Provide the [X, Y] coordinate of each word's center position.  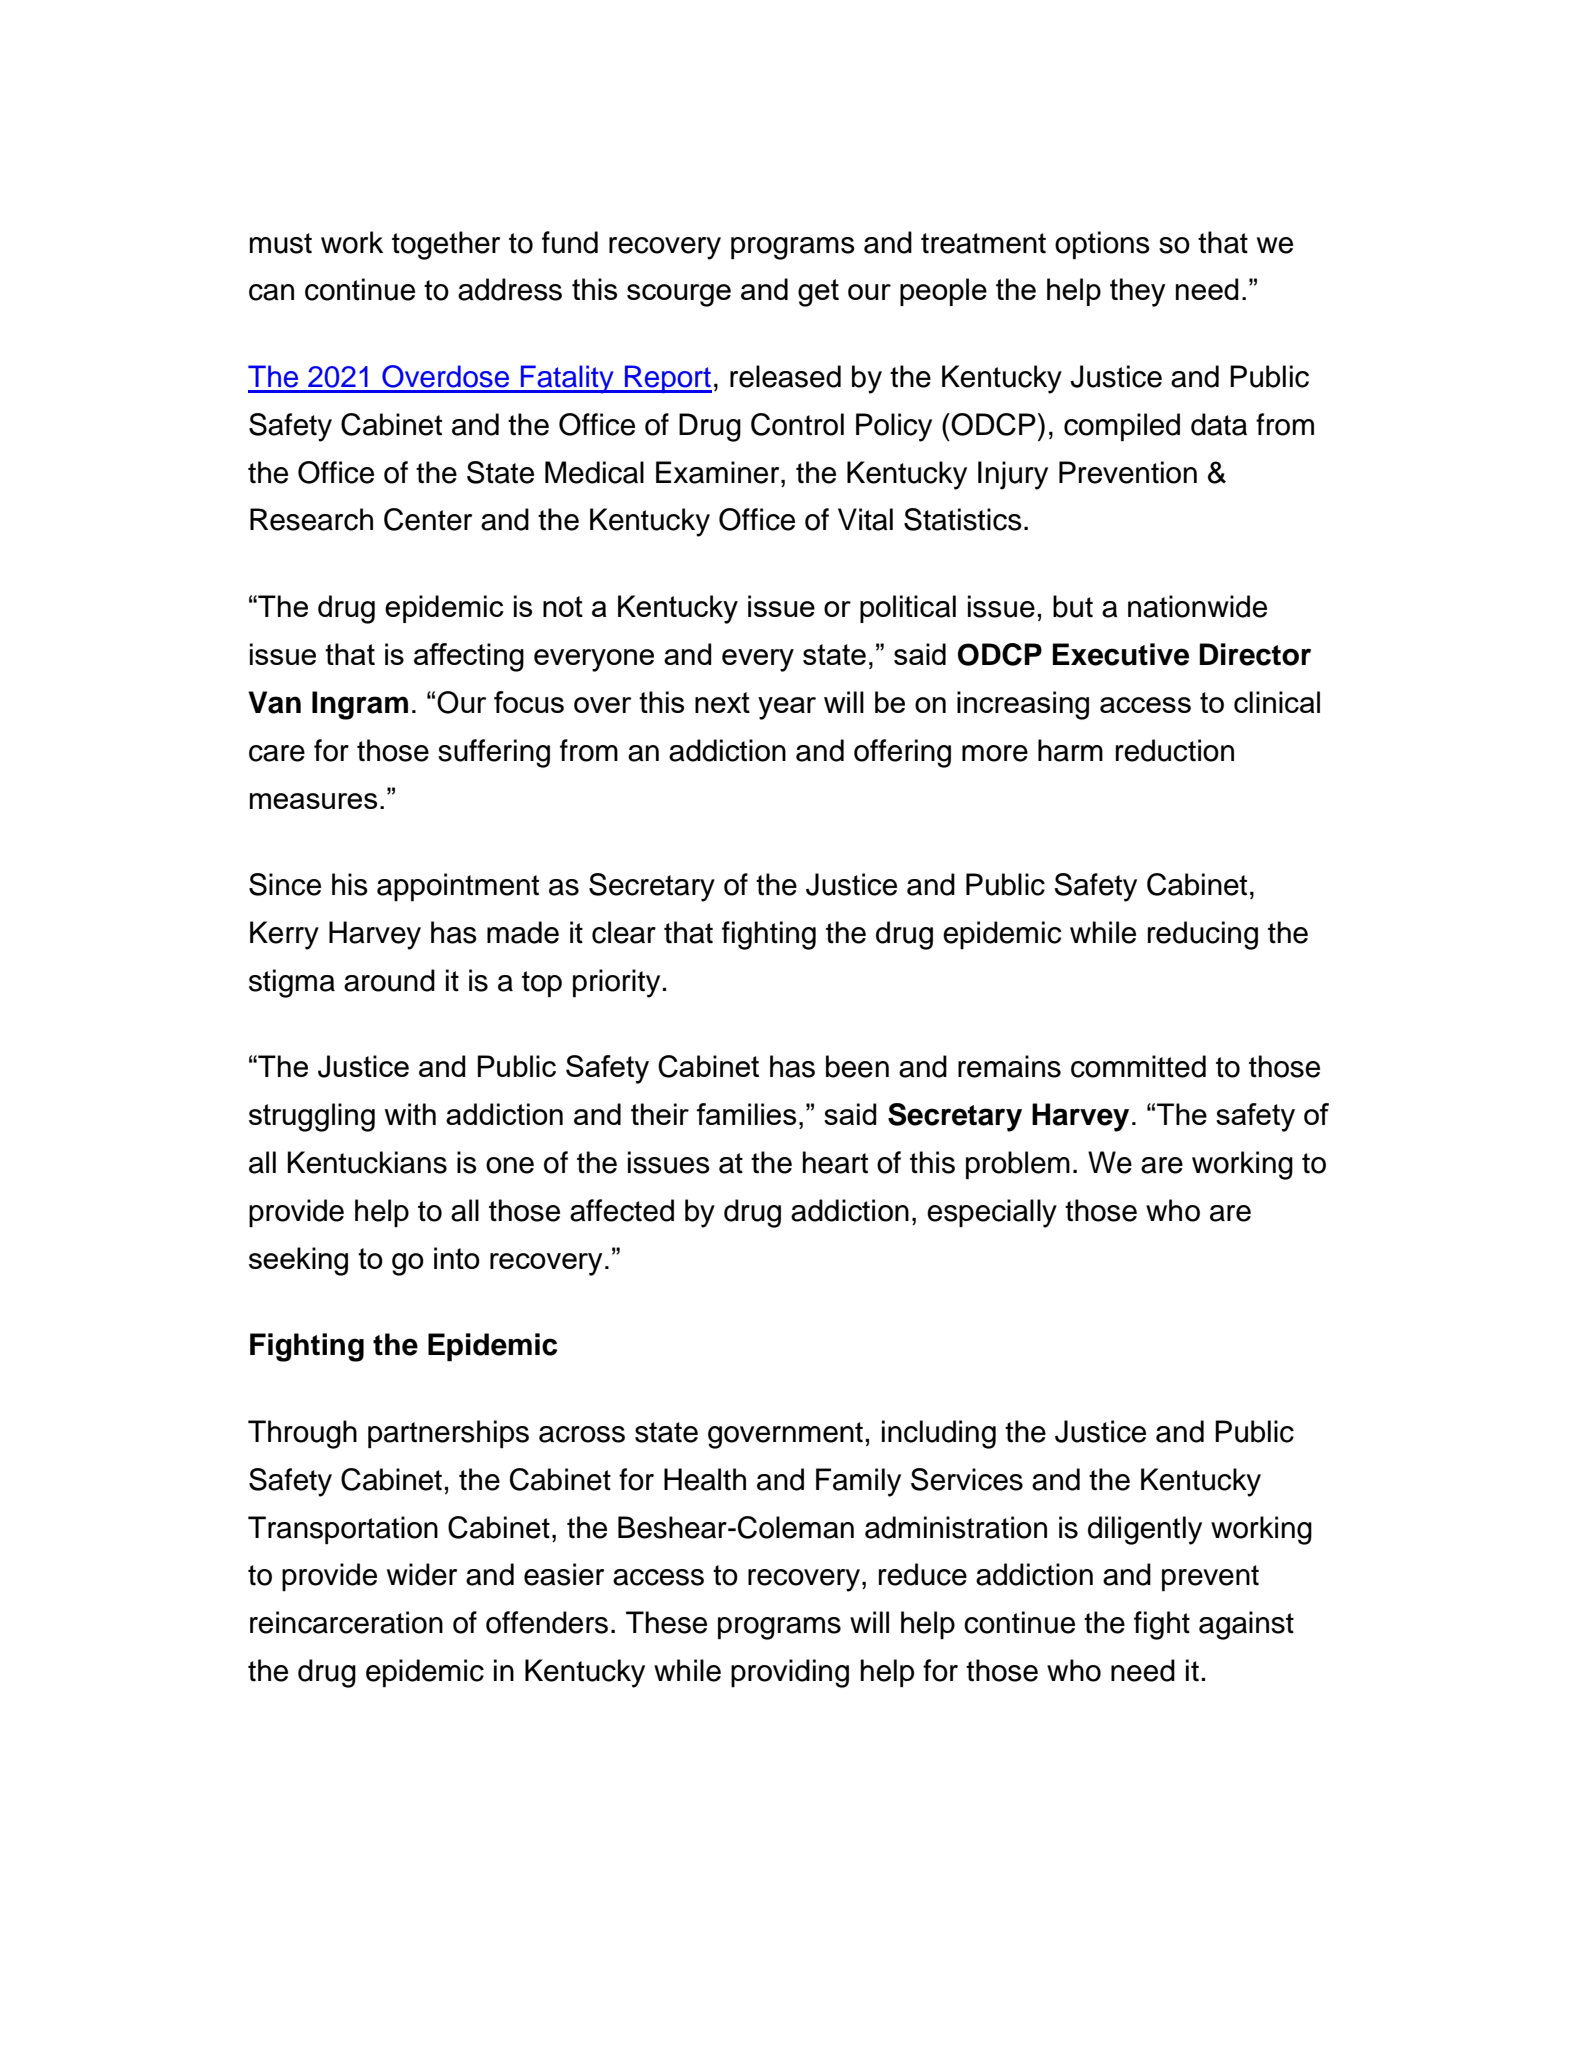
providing [790, 1673]
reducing [1203, 935]
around [389, 980]
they [1138, 292]
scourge [679, 295]
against [1246, 1625]
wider [422, 1574]
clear [624, 932]
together [446, 245]
